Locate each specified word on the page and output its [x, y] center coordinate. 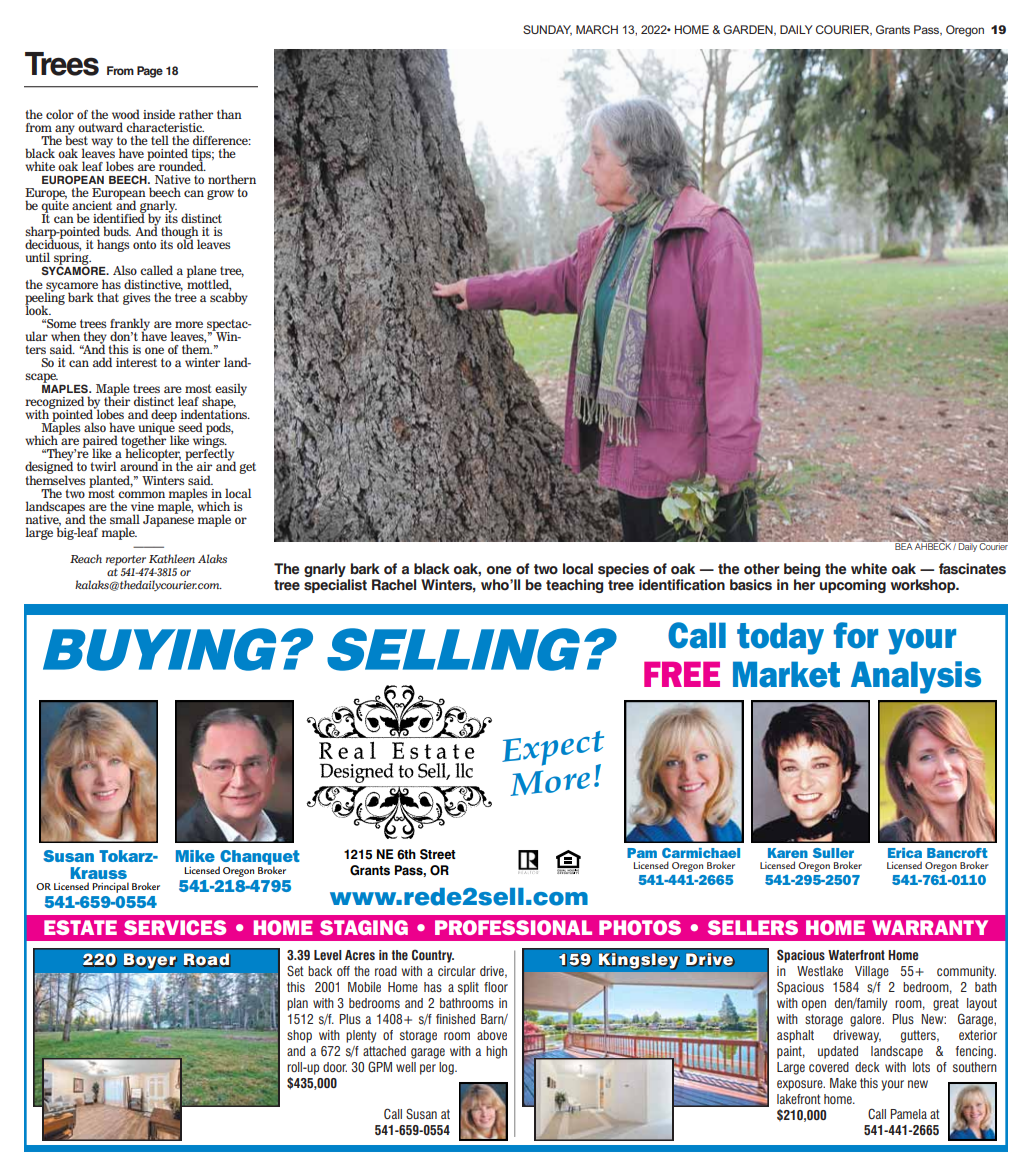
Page [150, 72]
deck [867, 1067]
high [496, 1052]
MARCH [597, 29]
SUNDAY [547, 30]
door [335, 1067]
